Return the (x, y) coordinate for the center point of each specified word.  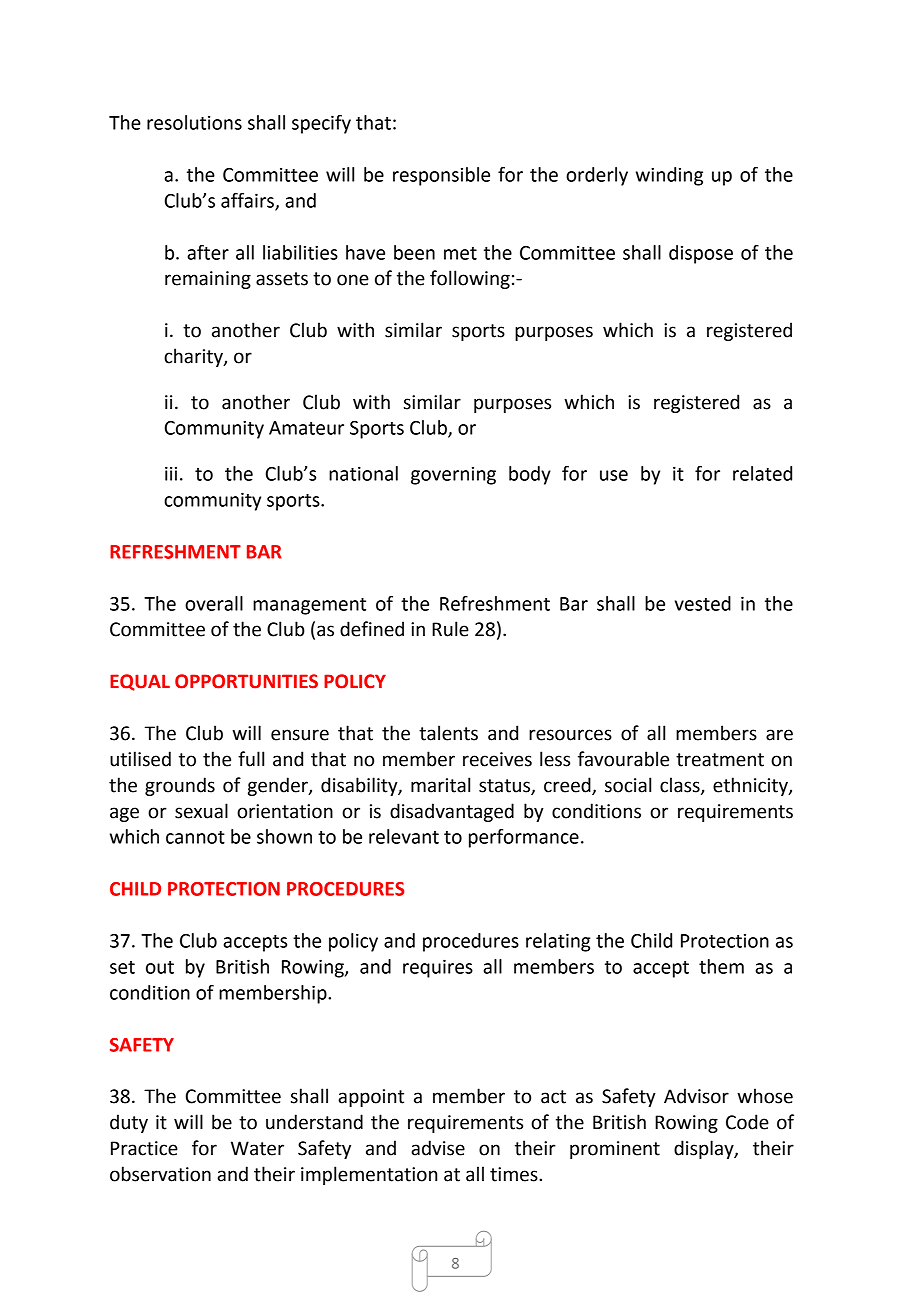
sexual (201, 811)
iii (171, 473)
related (762, 473)
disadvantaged (452, 812)
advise (438, 1148)
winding (669, 176)
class (681, 785)
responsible (441, 176)
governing (453, 476)
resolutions (194, 122)
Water (257, 1148)
